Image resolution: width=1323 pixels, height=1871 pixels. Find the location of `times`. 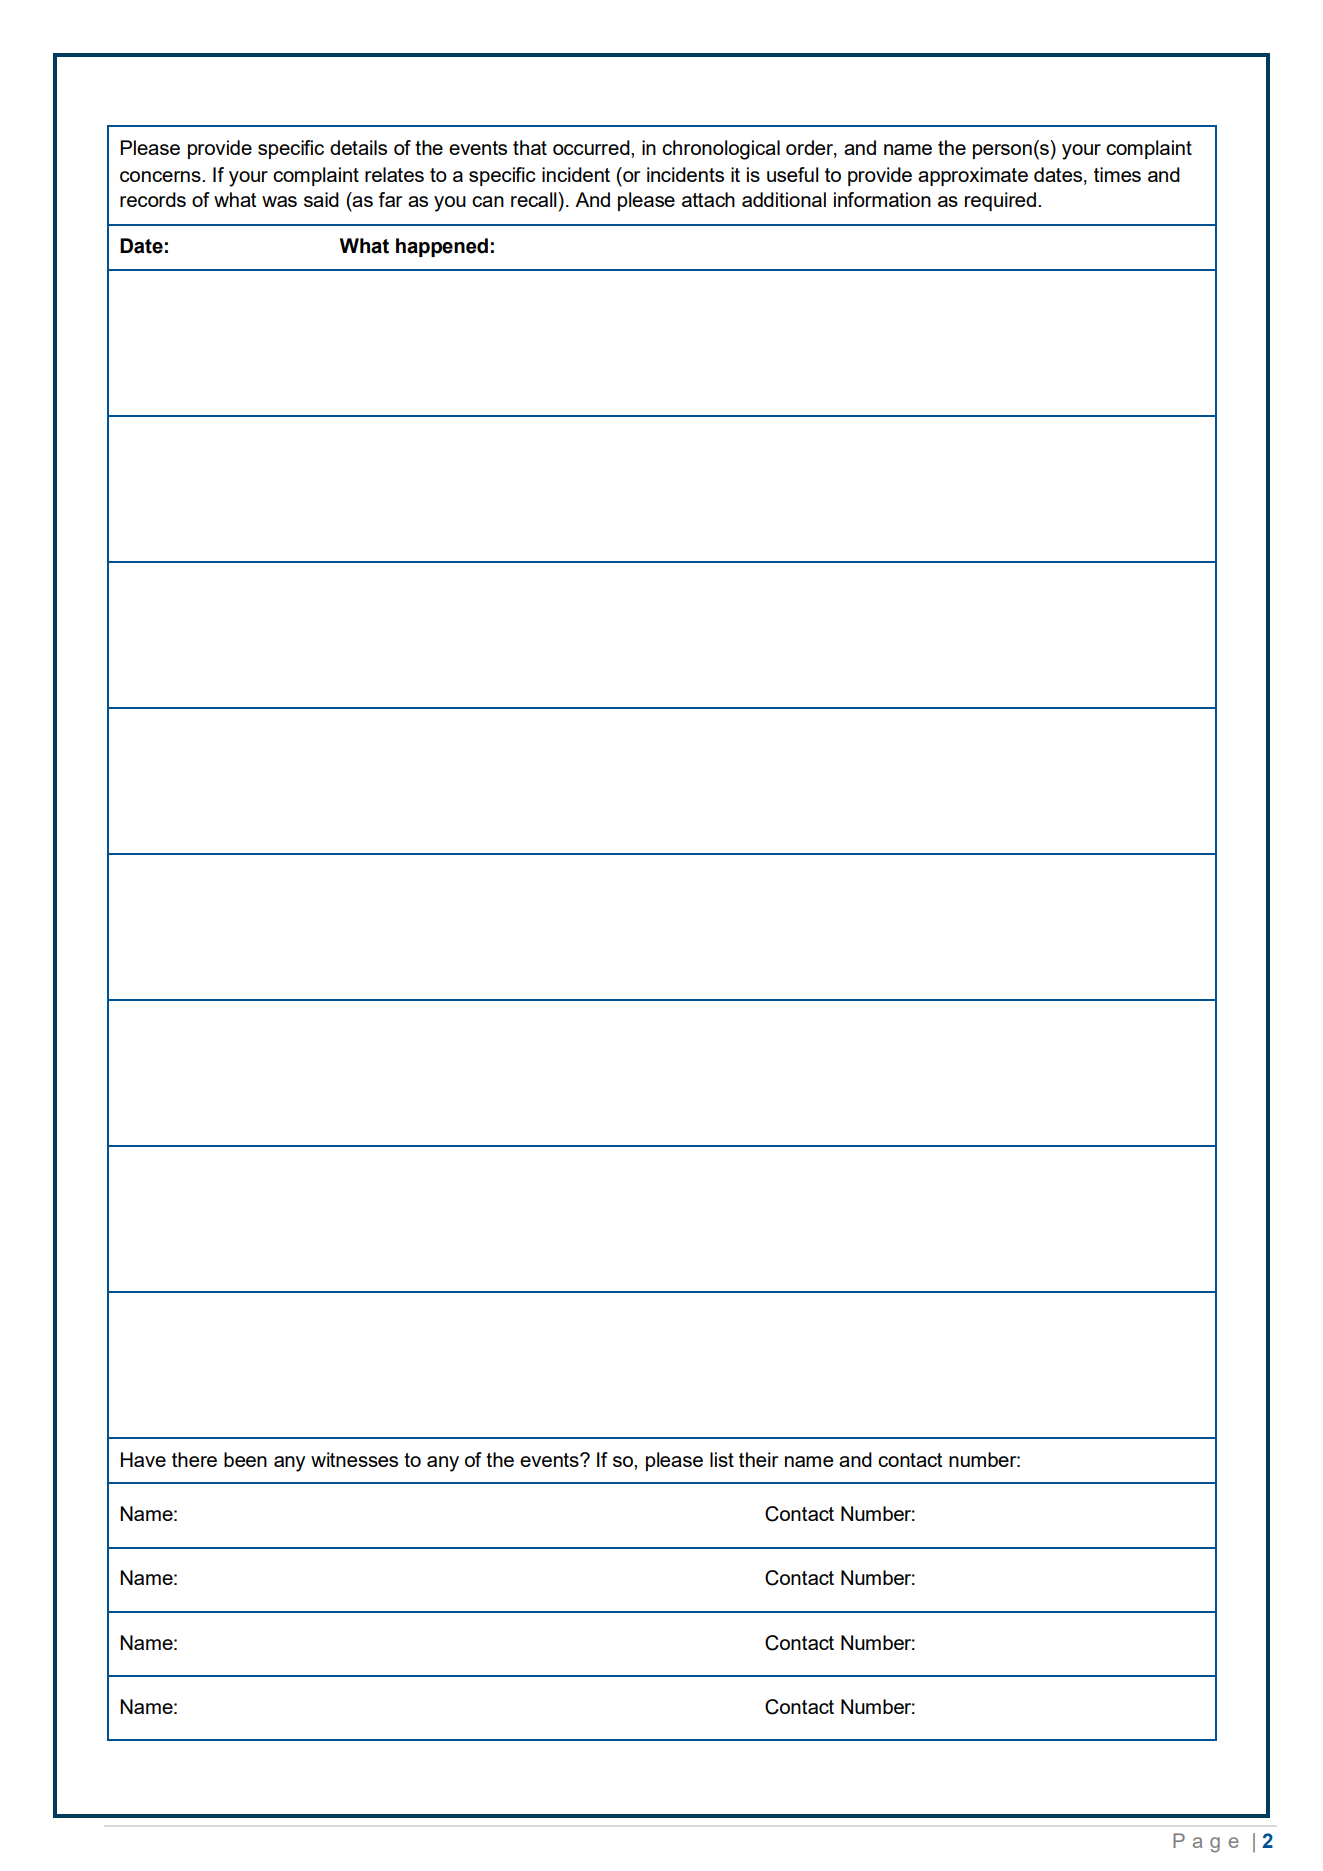

times is located at coordinates (1117, 174).
